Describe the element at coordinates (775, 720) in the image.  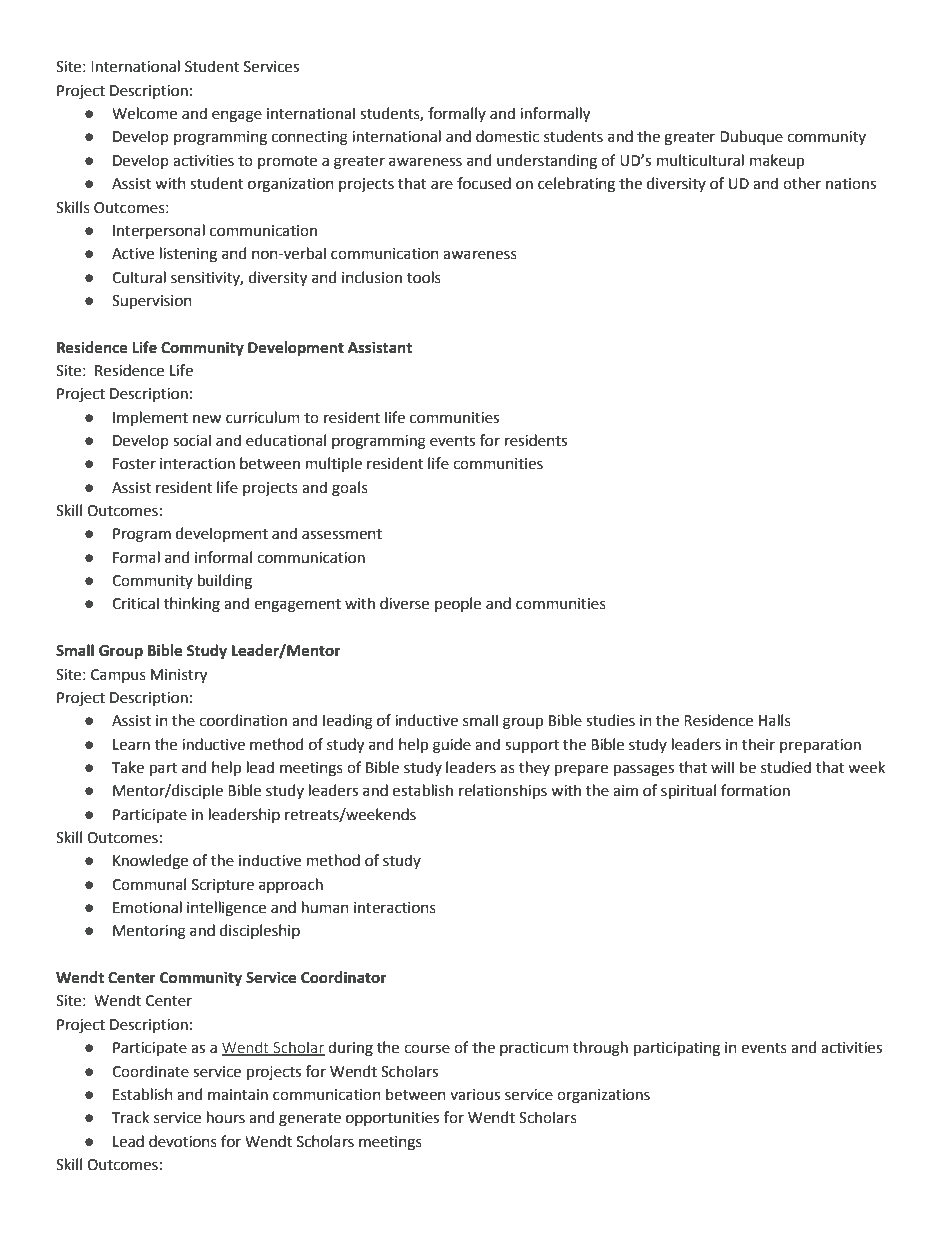
I see `Halls` at that location.
